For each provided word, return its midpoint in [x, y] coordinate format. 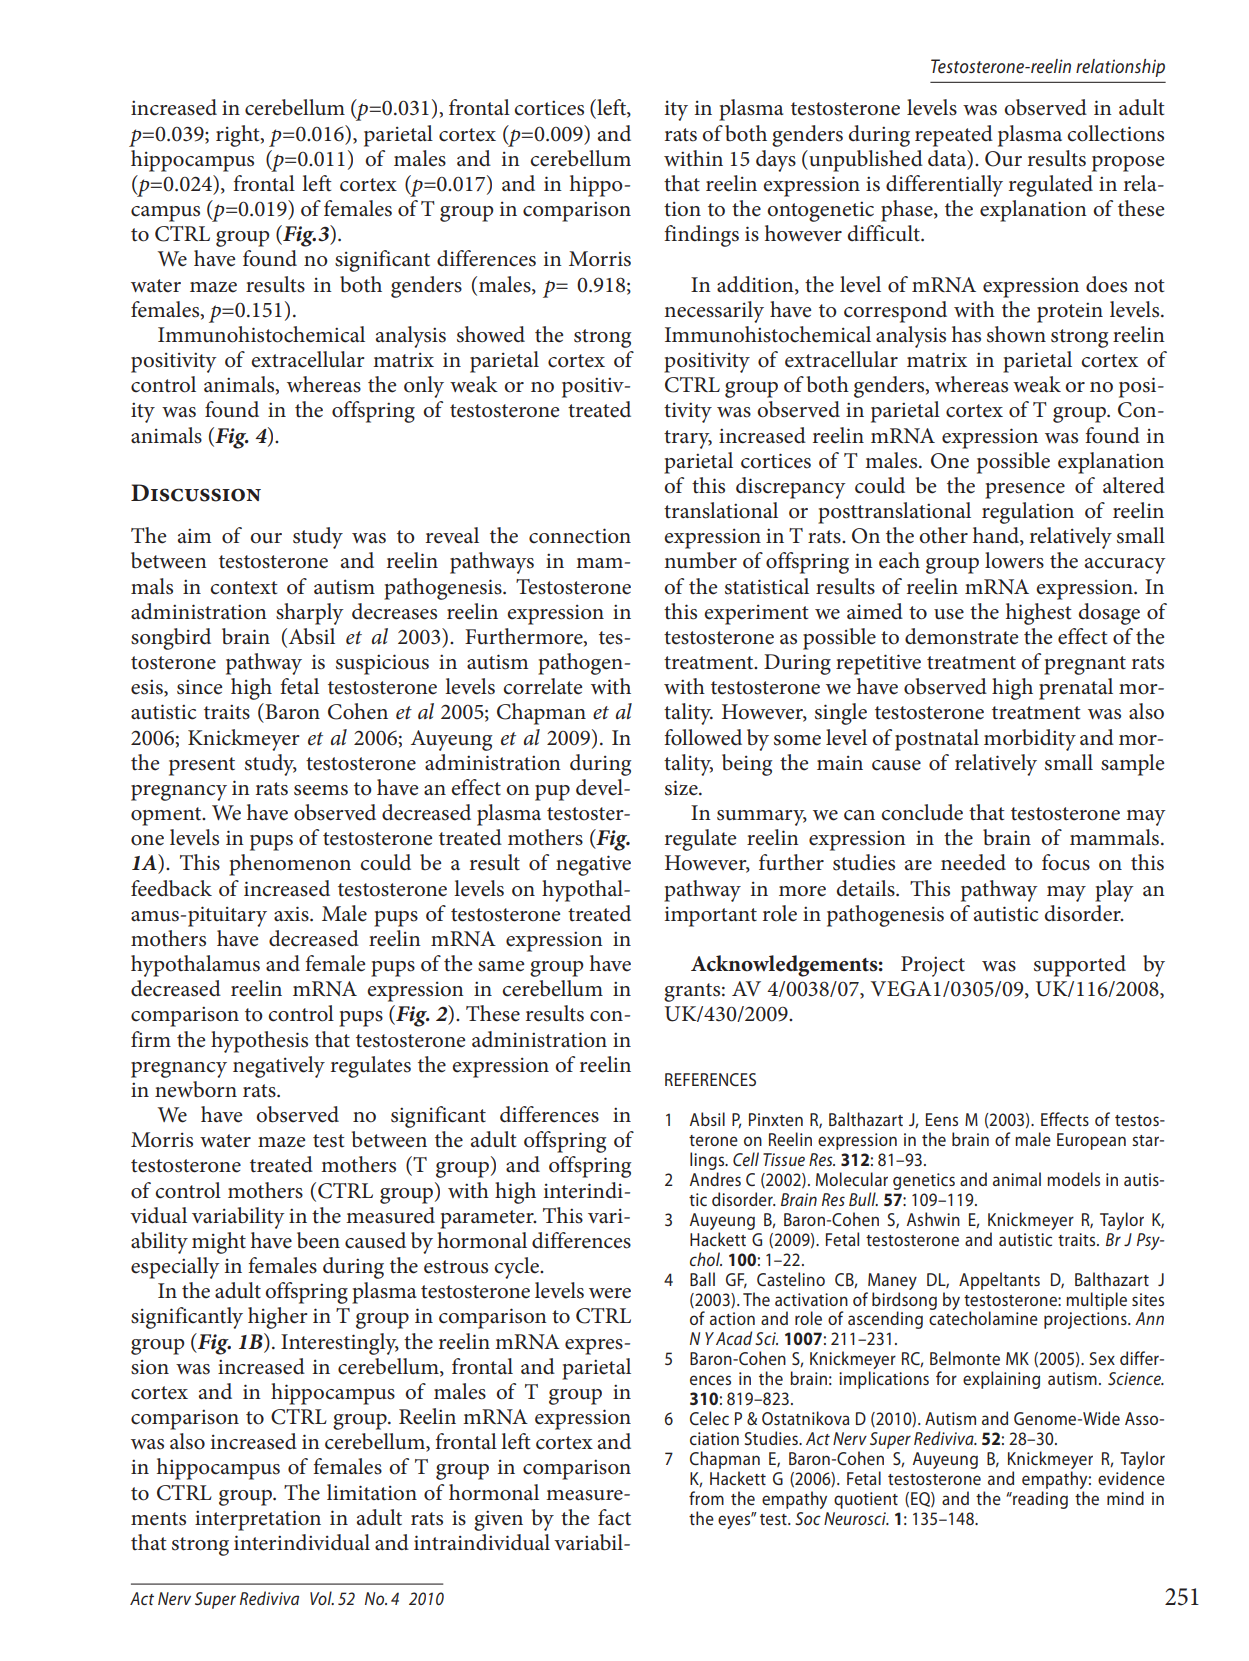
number [700, 560]
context [244, 588]
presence [1025, 491]
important [711, 916]
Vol [322, 1598]
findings [701, 236]
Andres [715, 1179]
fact [614, 1517]
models [1073, 1179]
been [318, 1240]
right [239, 136]
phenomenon [290, 865]
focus [1066, 862]
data [948, 158]
